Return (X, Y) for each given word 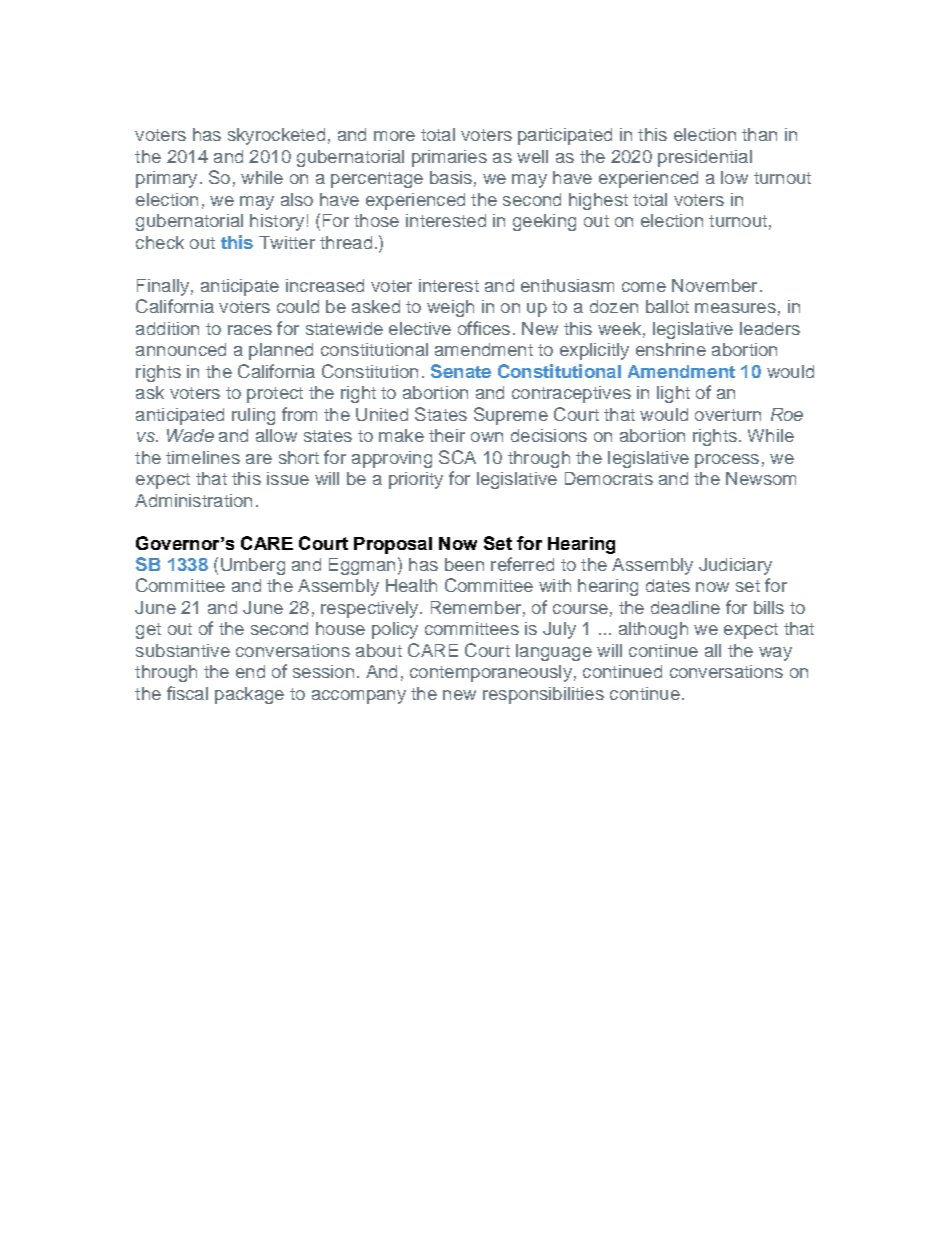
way (775, 654)
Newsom (761, 478)
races (250, 330)
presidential (705, 158)
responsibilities (543, 695)
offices (484, 328)
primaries (449, 158)
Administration (193, 500)
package (249, 695)
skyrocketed (276, 136)
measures (735, 308)
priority (416, 480)
